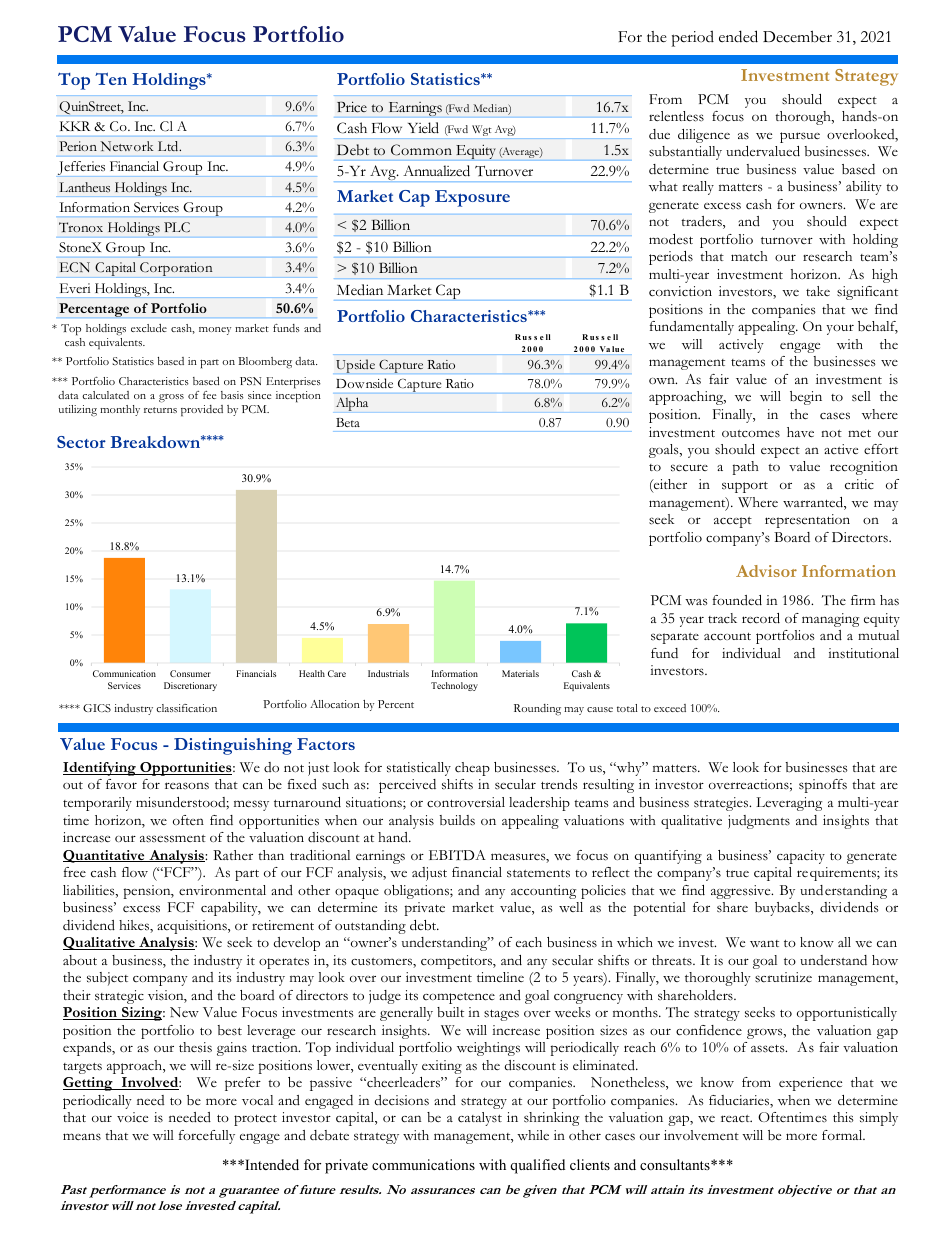  I want to click on Yield, so click(423, 128).
